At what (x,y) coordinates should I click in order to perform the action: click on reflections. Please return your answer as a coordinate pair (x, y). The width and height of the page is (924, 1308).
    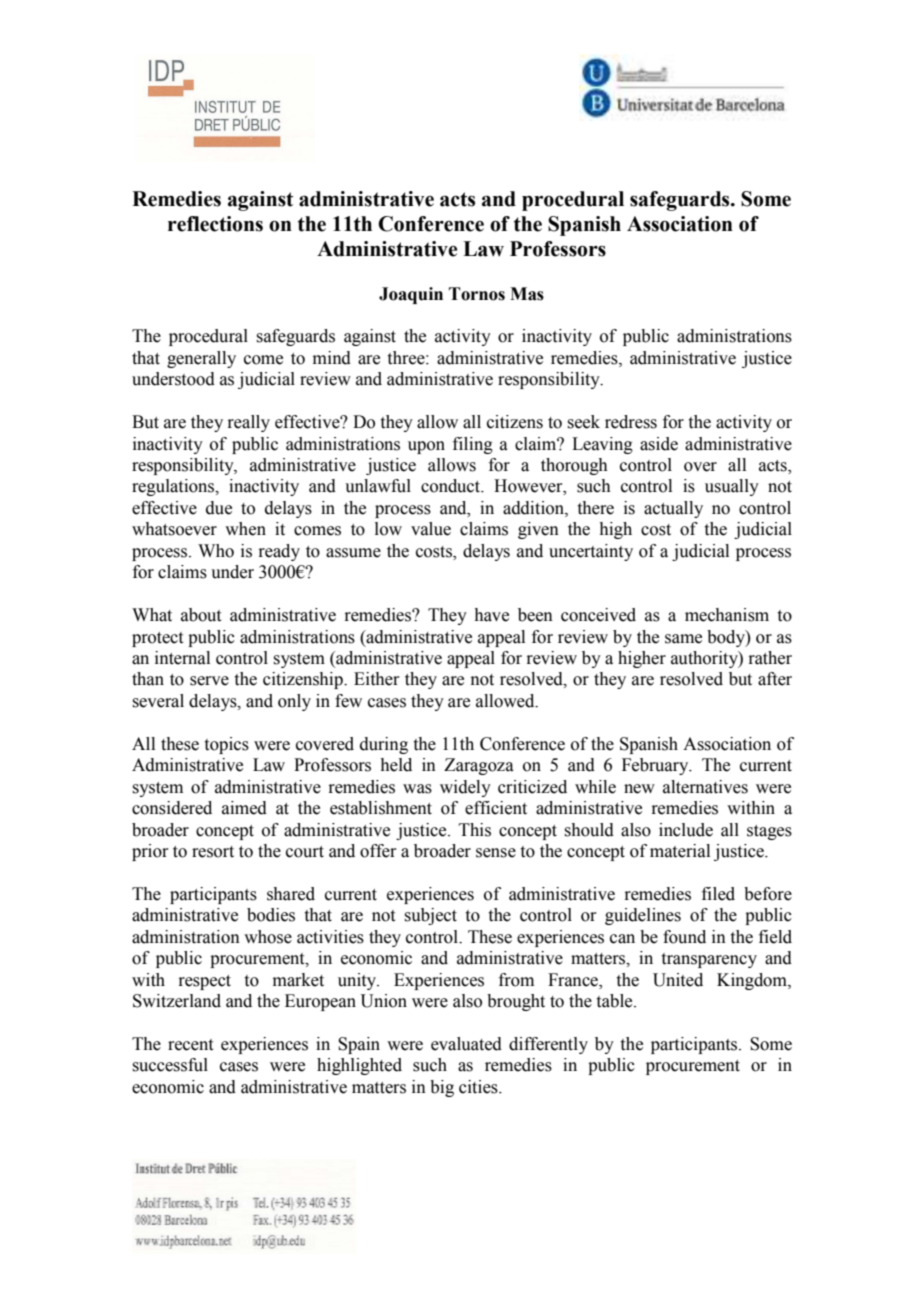
    Looking at the image, I should click on (215, 224).
